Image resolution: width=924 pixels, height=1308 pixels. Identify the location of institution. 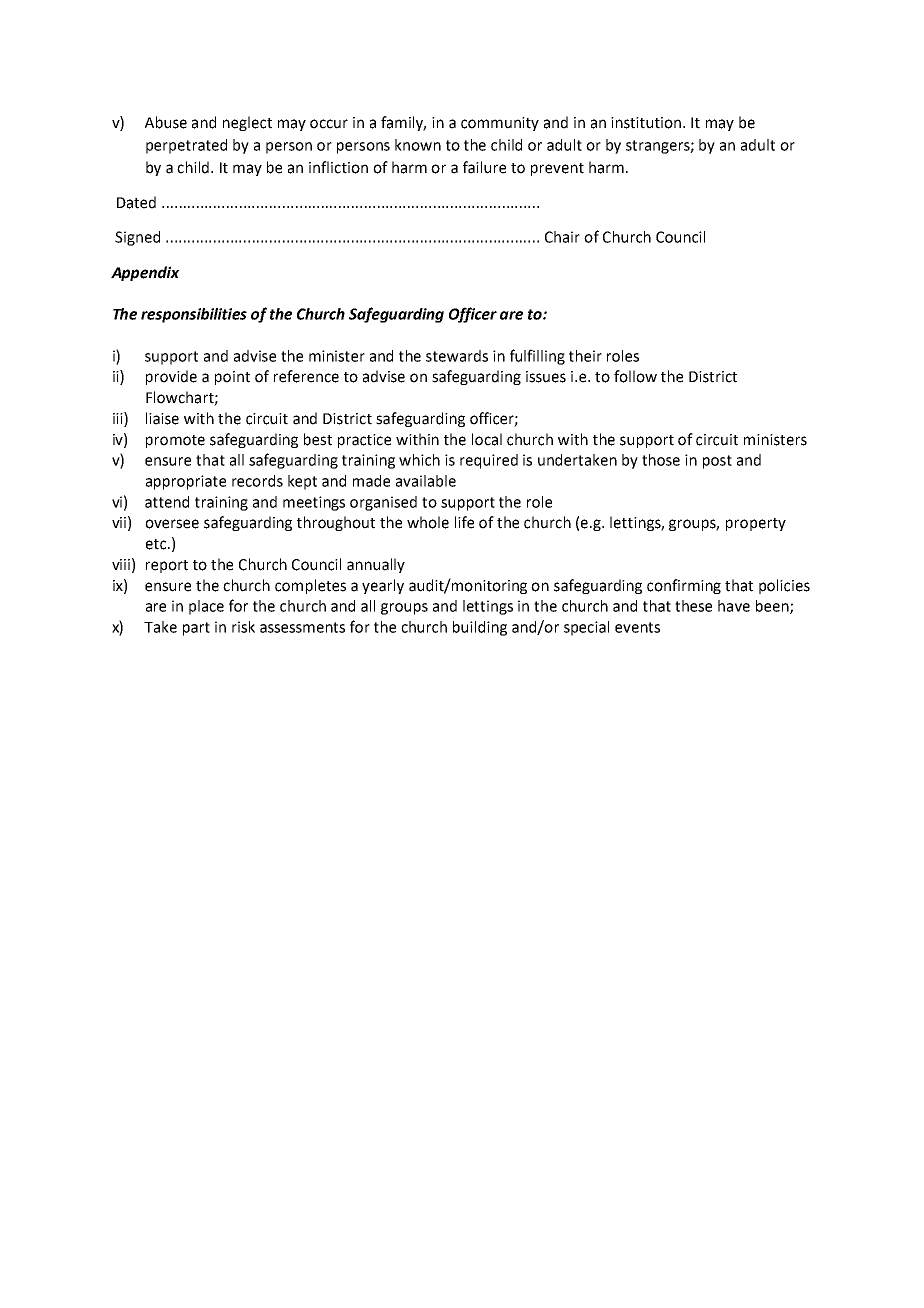
(647, 123).
